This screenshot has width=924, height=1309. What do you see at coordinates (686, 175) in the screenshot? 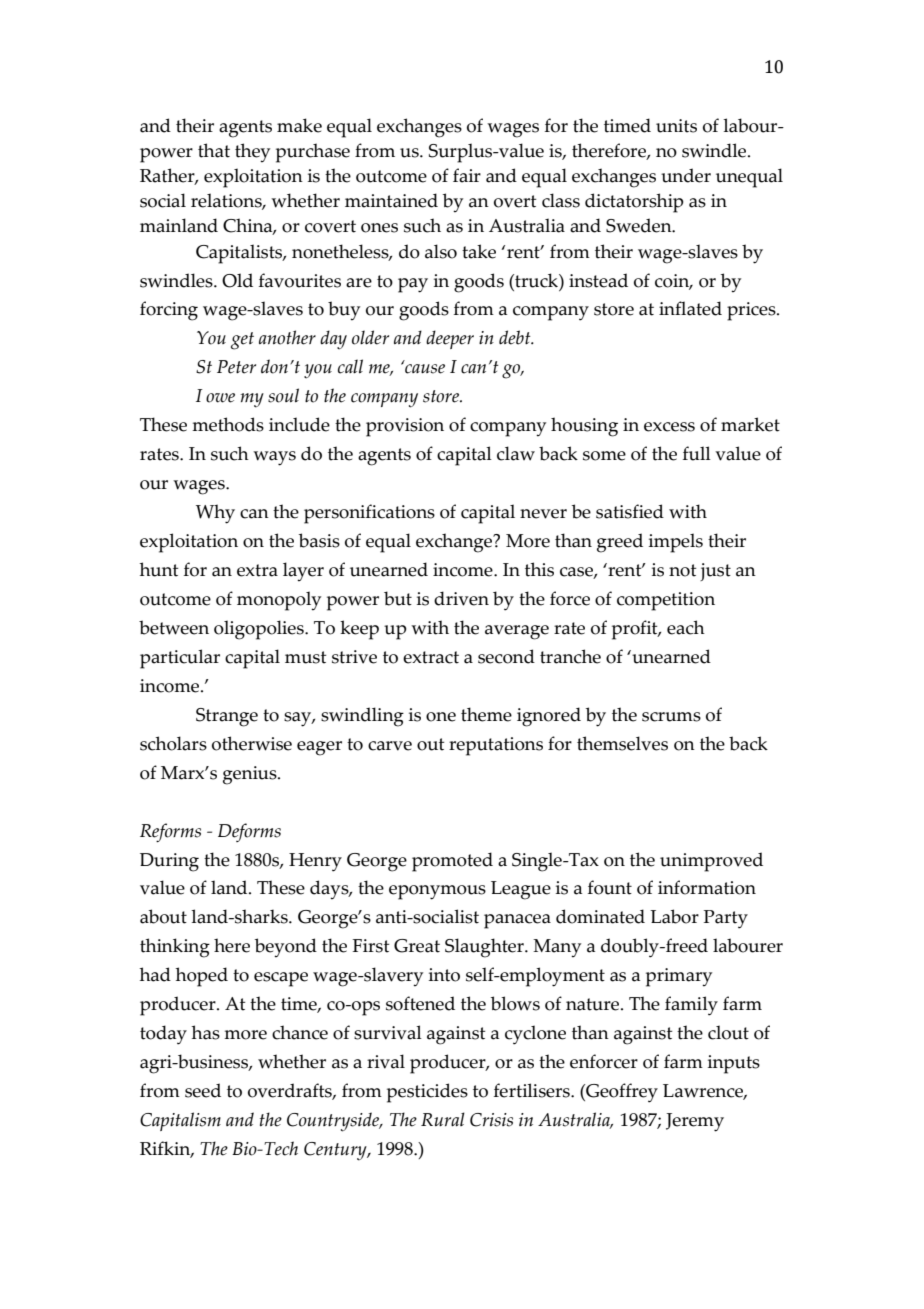
I see `under` at bounding box center [686, 175].
